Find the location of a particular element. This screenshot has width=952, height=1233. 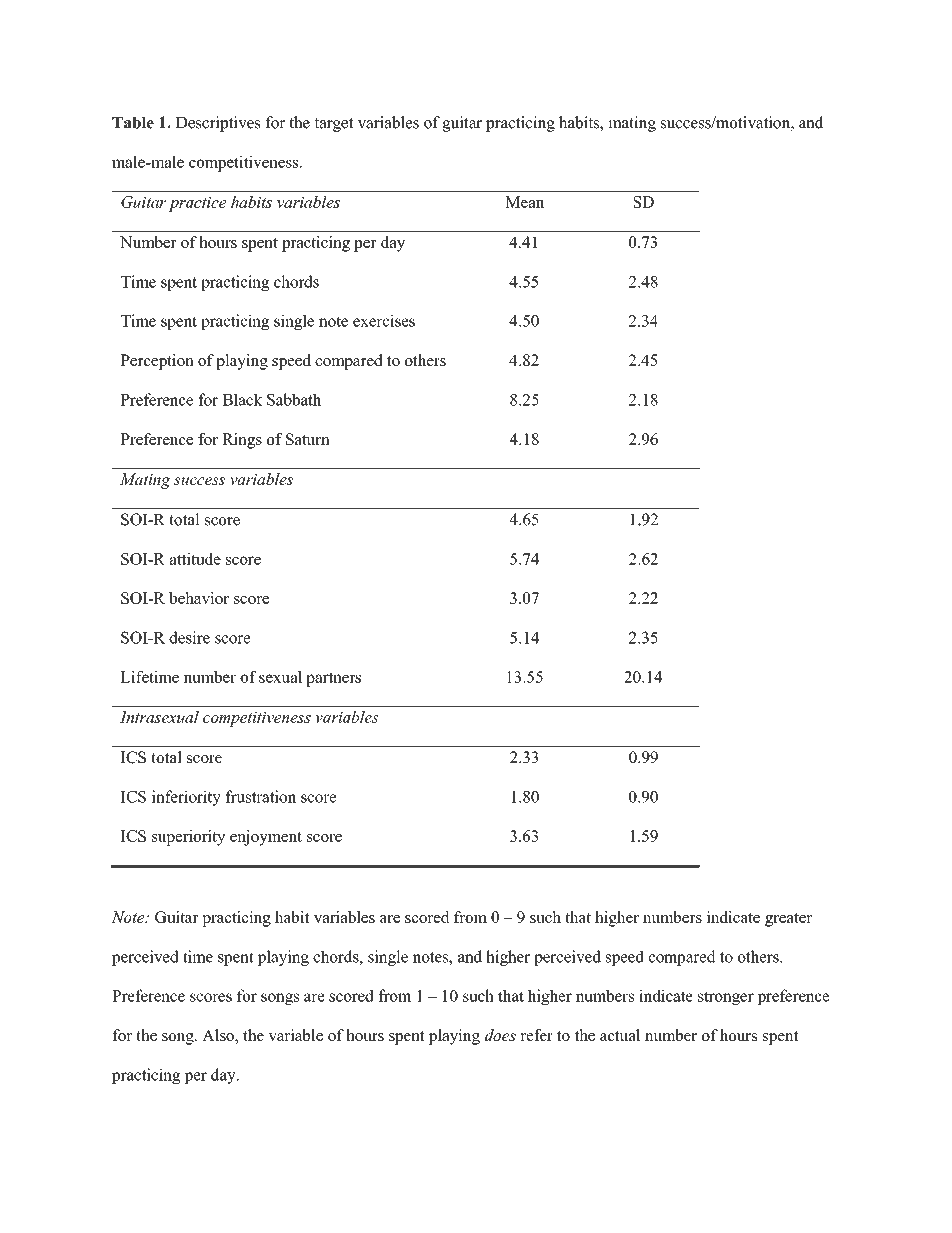

behavior is located at coordinates (199, 598).
